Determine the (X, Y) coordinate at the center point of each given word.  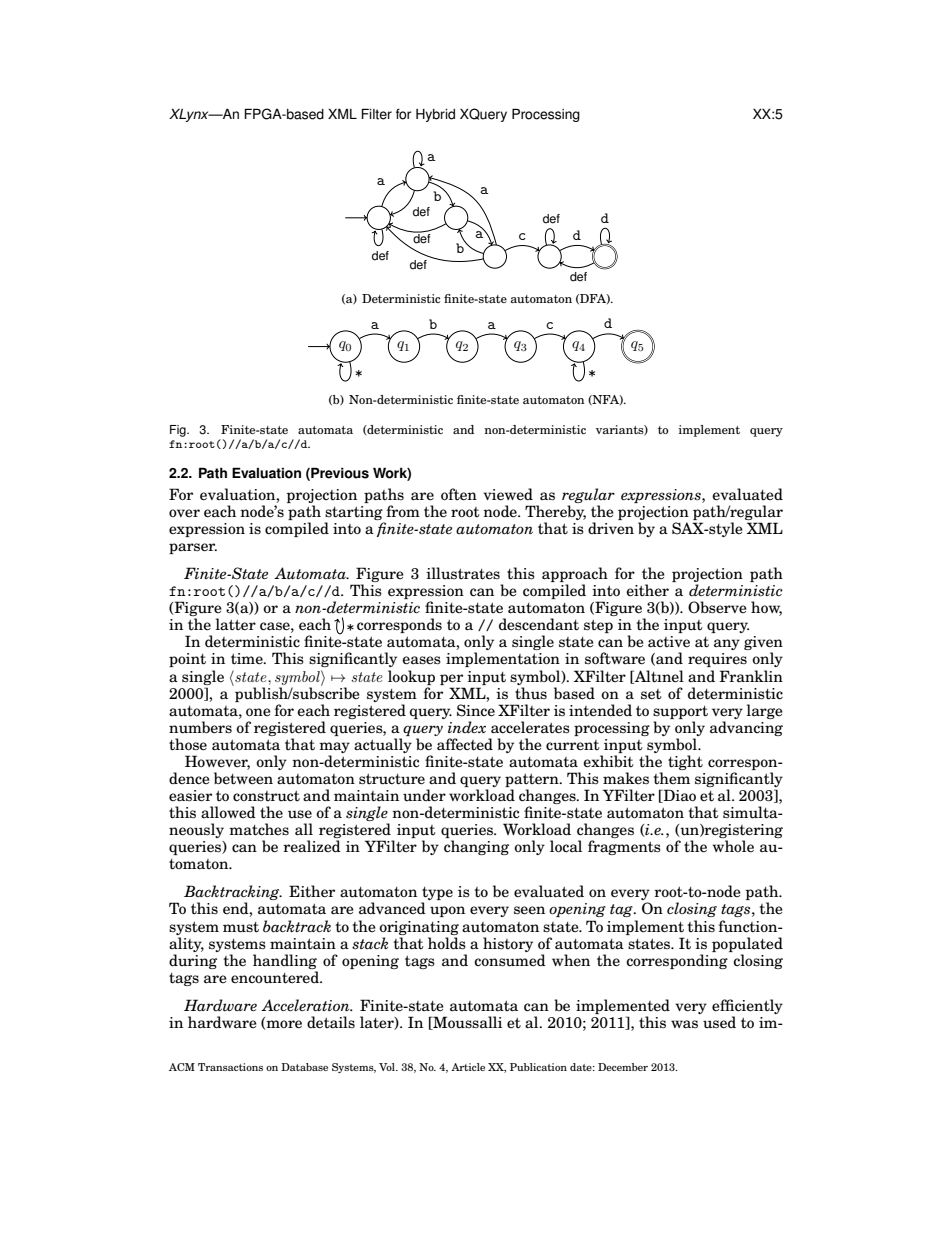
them (671, 778)
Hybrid (435, 115)
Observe (717, 607)
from (403, 511)
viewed (508, 494)
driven (611, 528)
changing (476, 847)
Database (304, 1067)
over (184, 513)
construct (266, 796)
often (459, 494)
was (684, 1024)
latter (236, 624)
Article (468, 1067)
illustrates (463, 573)
